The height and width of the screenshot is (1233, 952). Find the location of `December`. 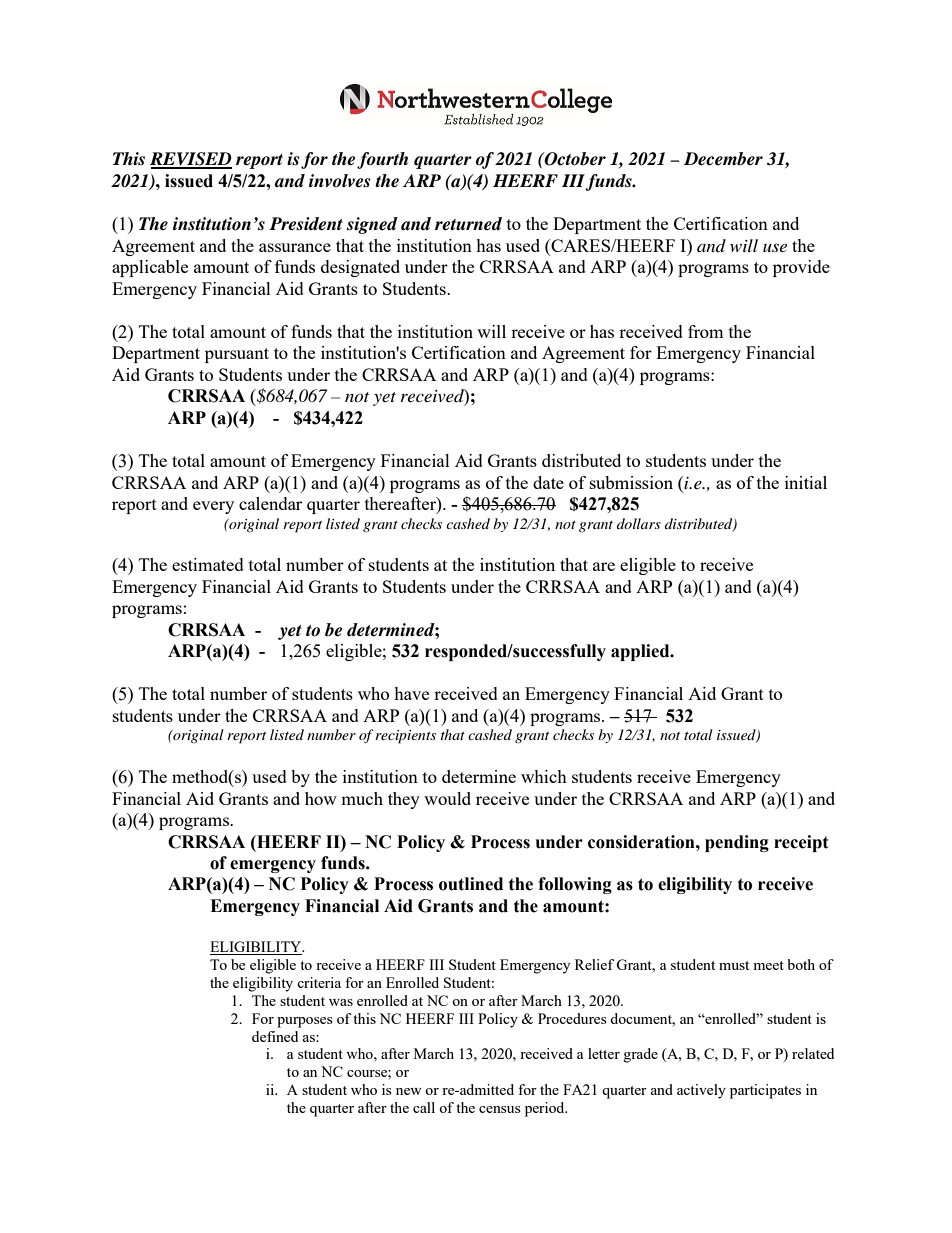

December is located at coordinates (723, 159).
